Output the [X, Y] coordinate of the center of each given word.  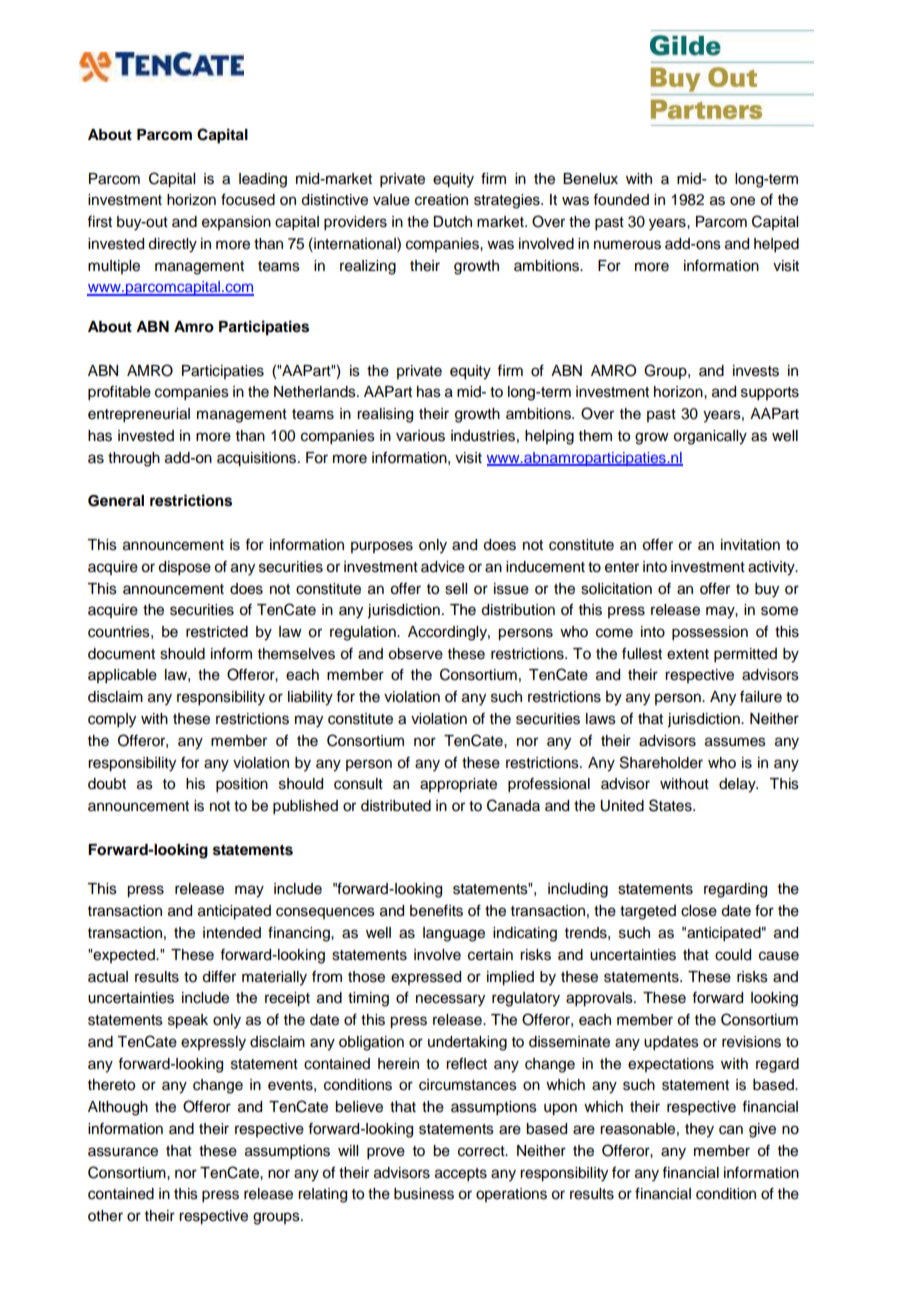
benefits [436, 911]
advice [443, 567]
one [742, 201]
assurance [123, 1152]
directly [172, 245]
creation [441, 200]
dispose [184, 568]
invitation [750, 545]
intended [232, 933]
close [699, 911]
